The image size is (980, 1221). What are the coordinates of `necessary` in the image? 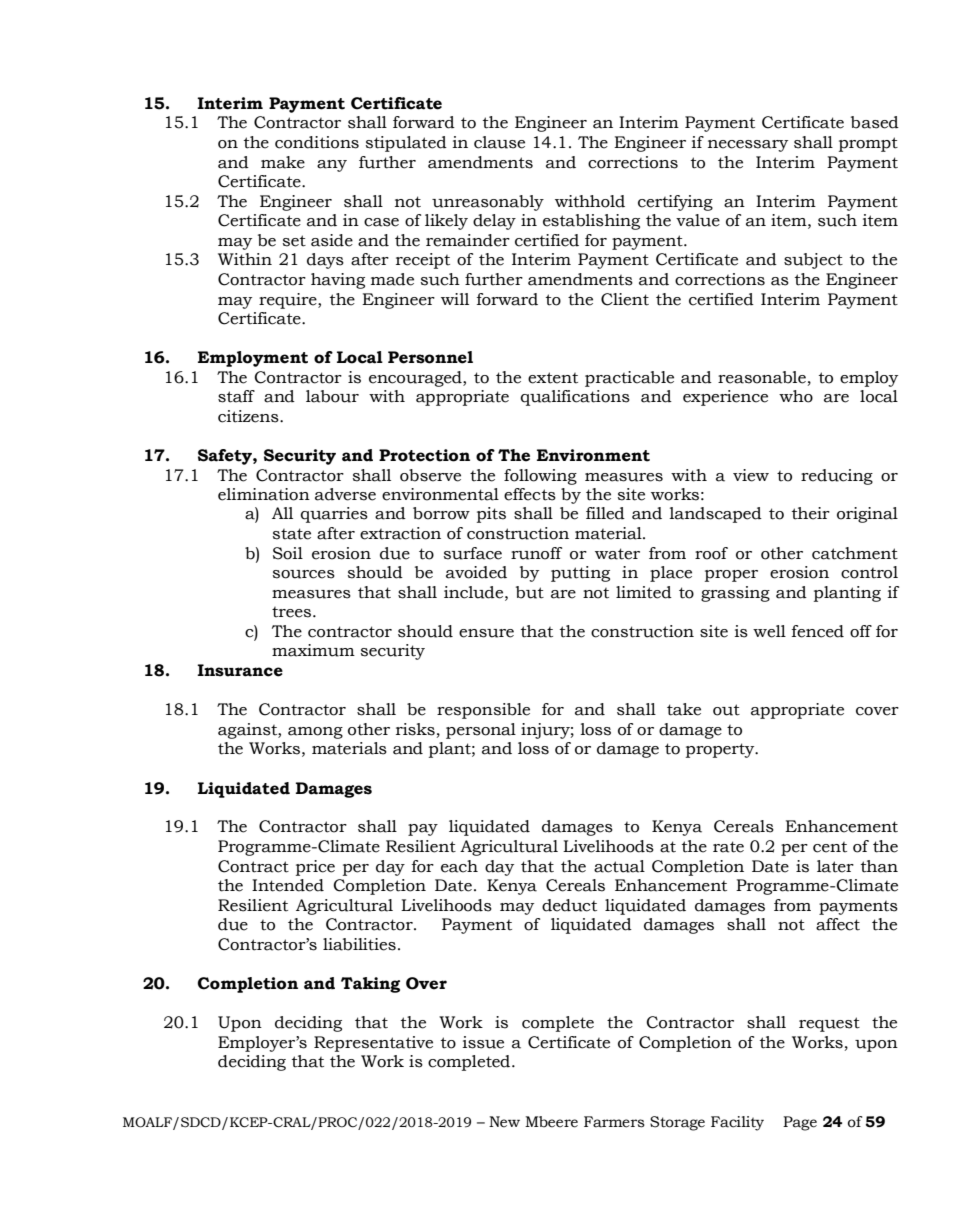 It's located at (748, 146).
